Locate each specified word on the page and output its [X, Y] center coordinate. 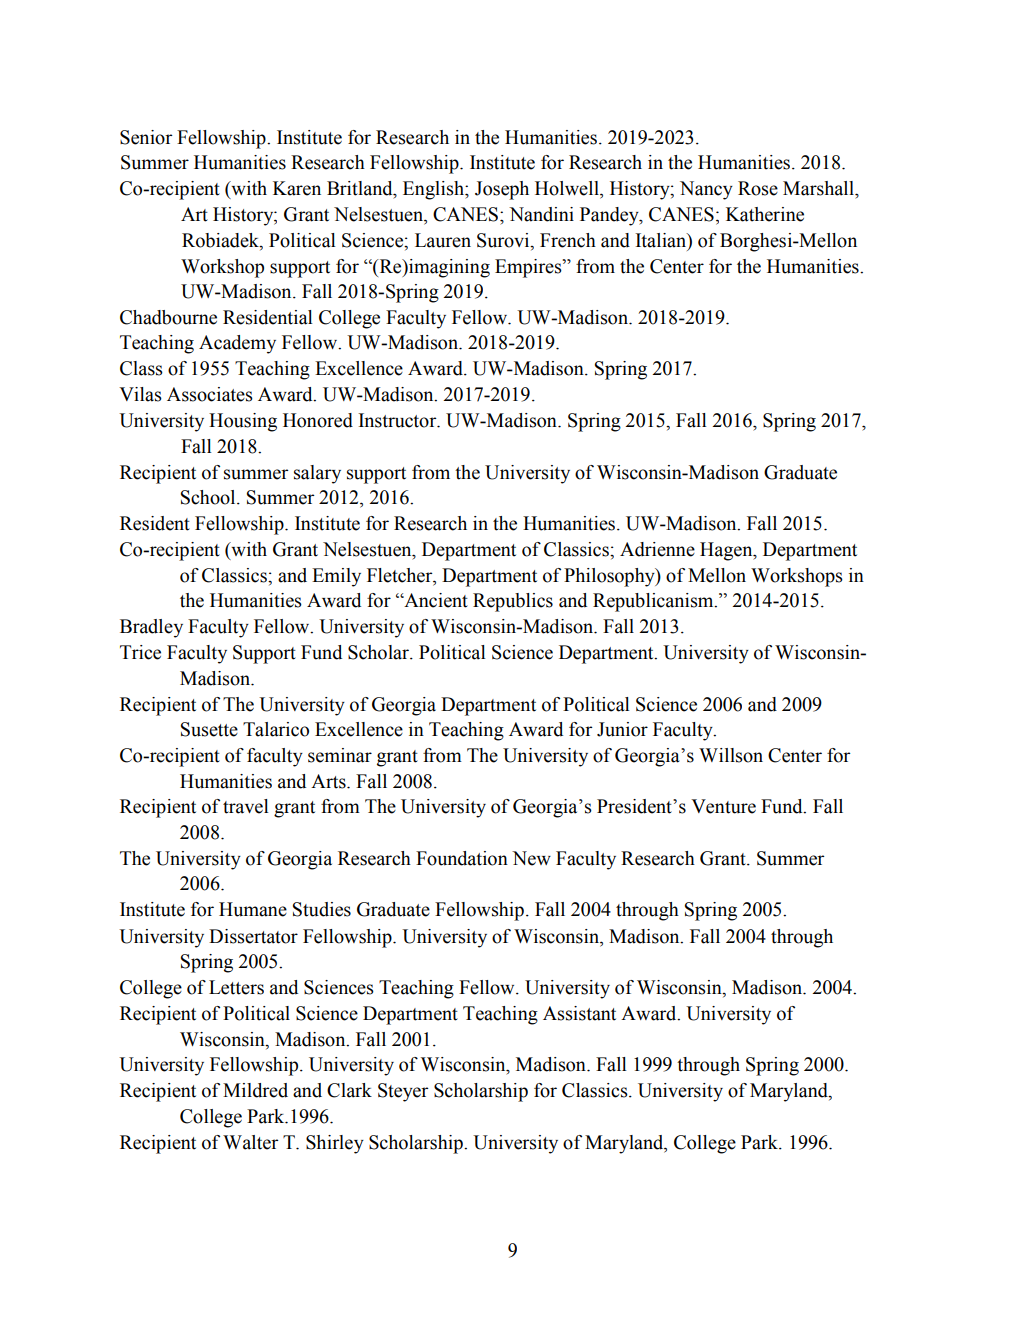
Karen [297, 188]
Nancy [706, 190]
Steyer [403, 1092]
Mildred [255, 1090]
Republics [513, 602]
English [434, 190]
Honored [318, 420]
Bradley [151, 628]
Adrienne [657, 549]
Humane [253, 909]
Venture [723, 806]
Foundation [462, 858]
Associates [210, 394]
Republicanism [654, 602]
